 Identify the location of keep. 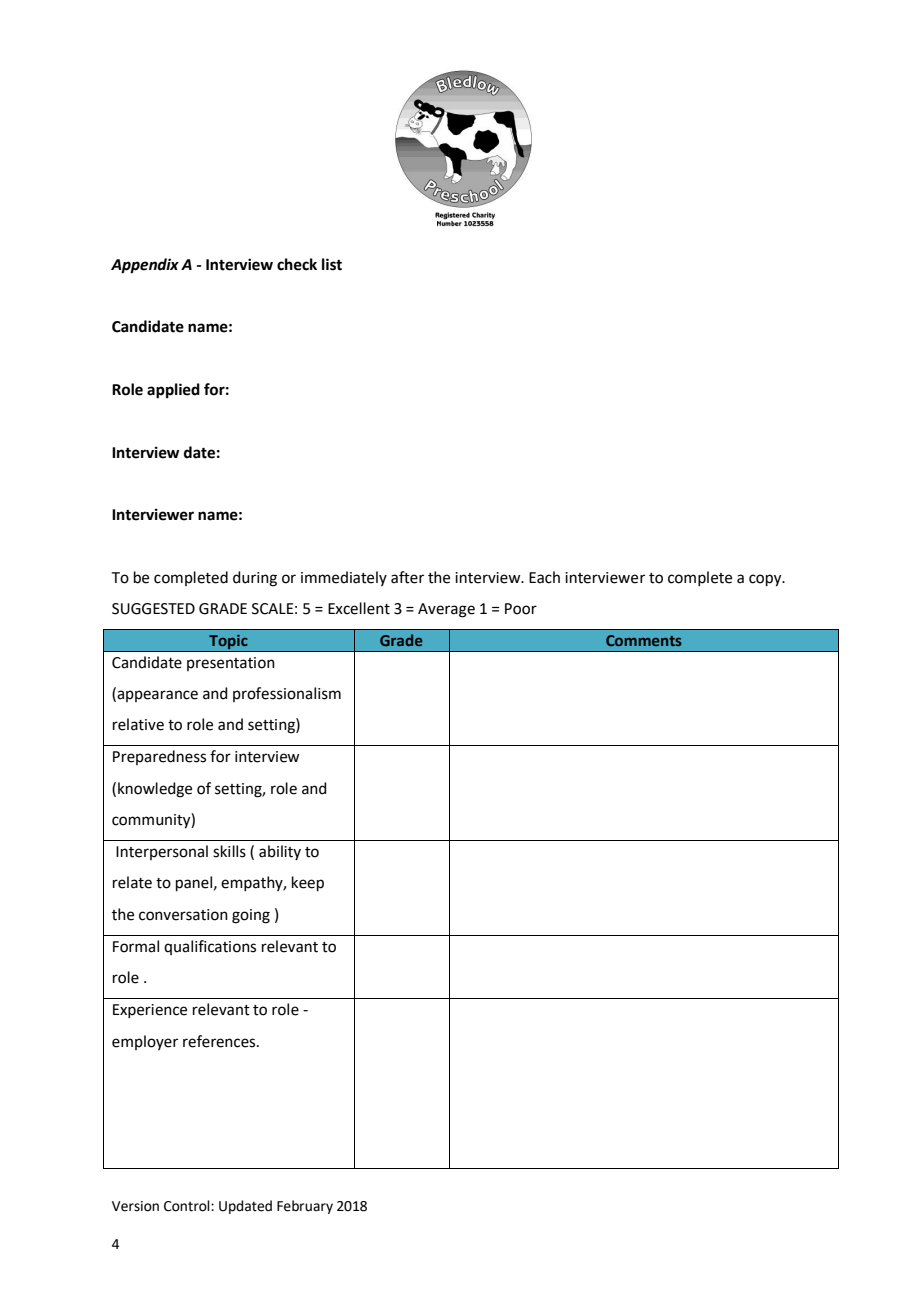
(308, 883).
